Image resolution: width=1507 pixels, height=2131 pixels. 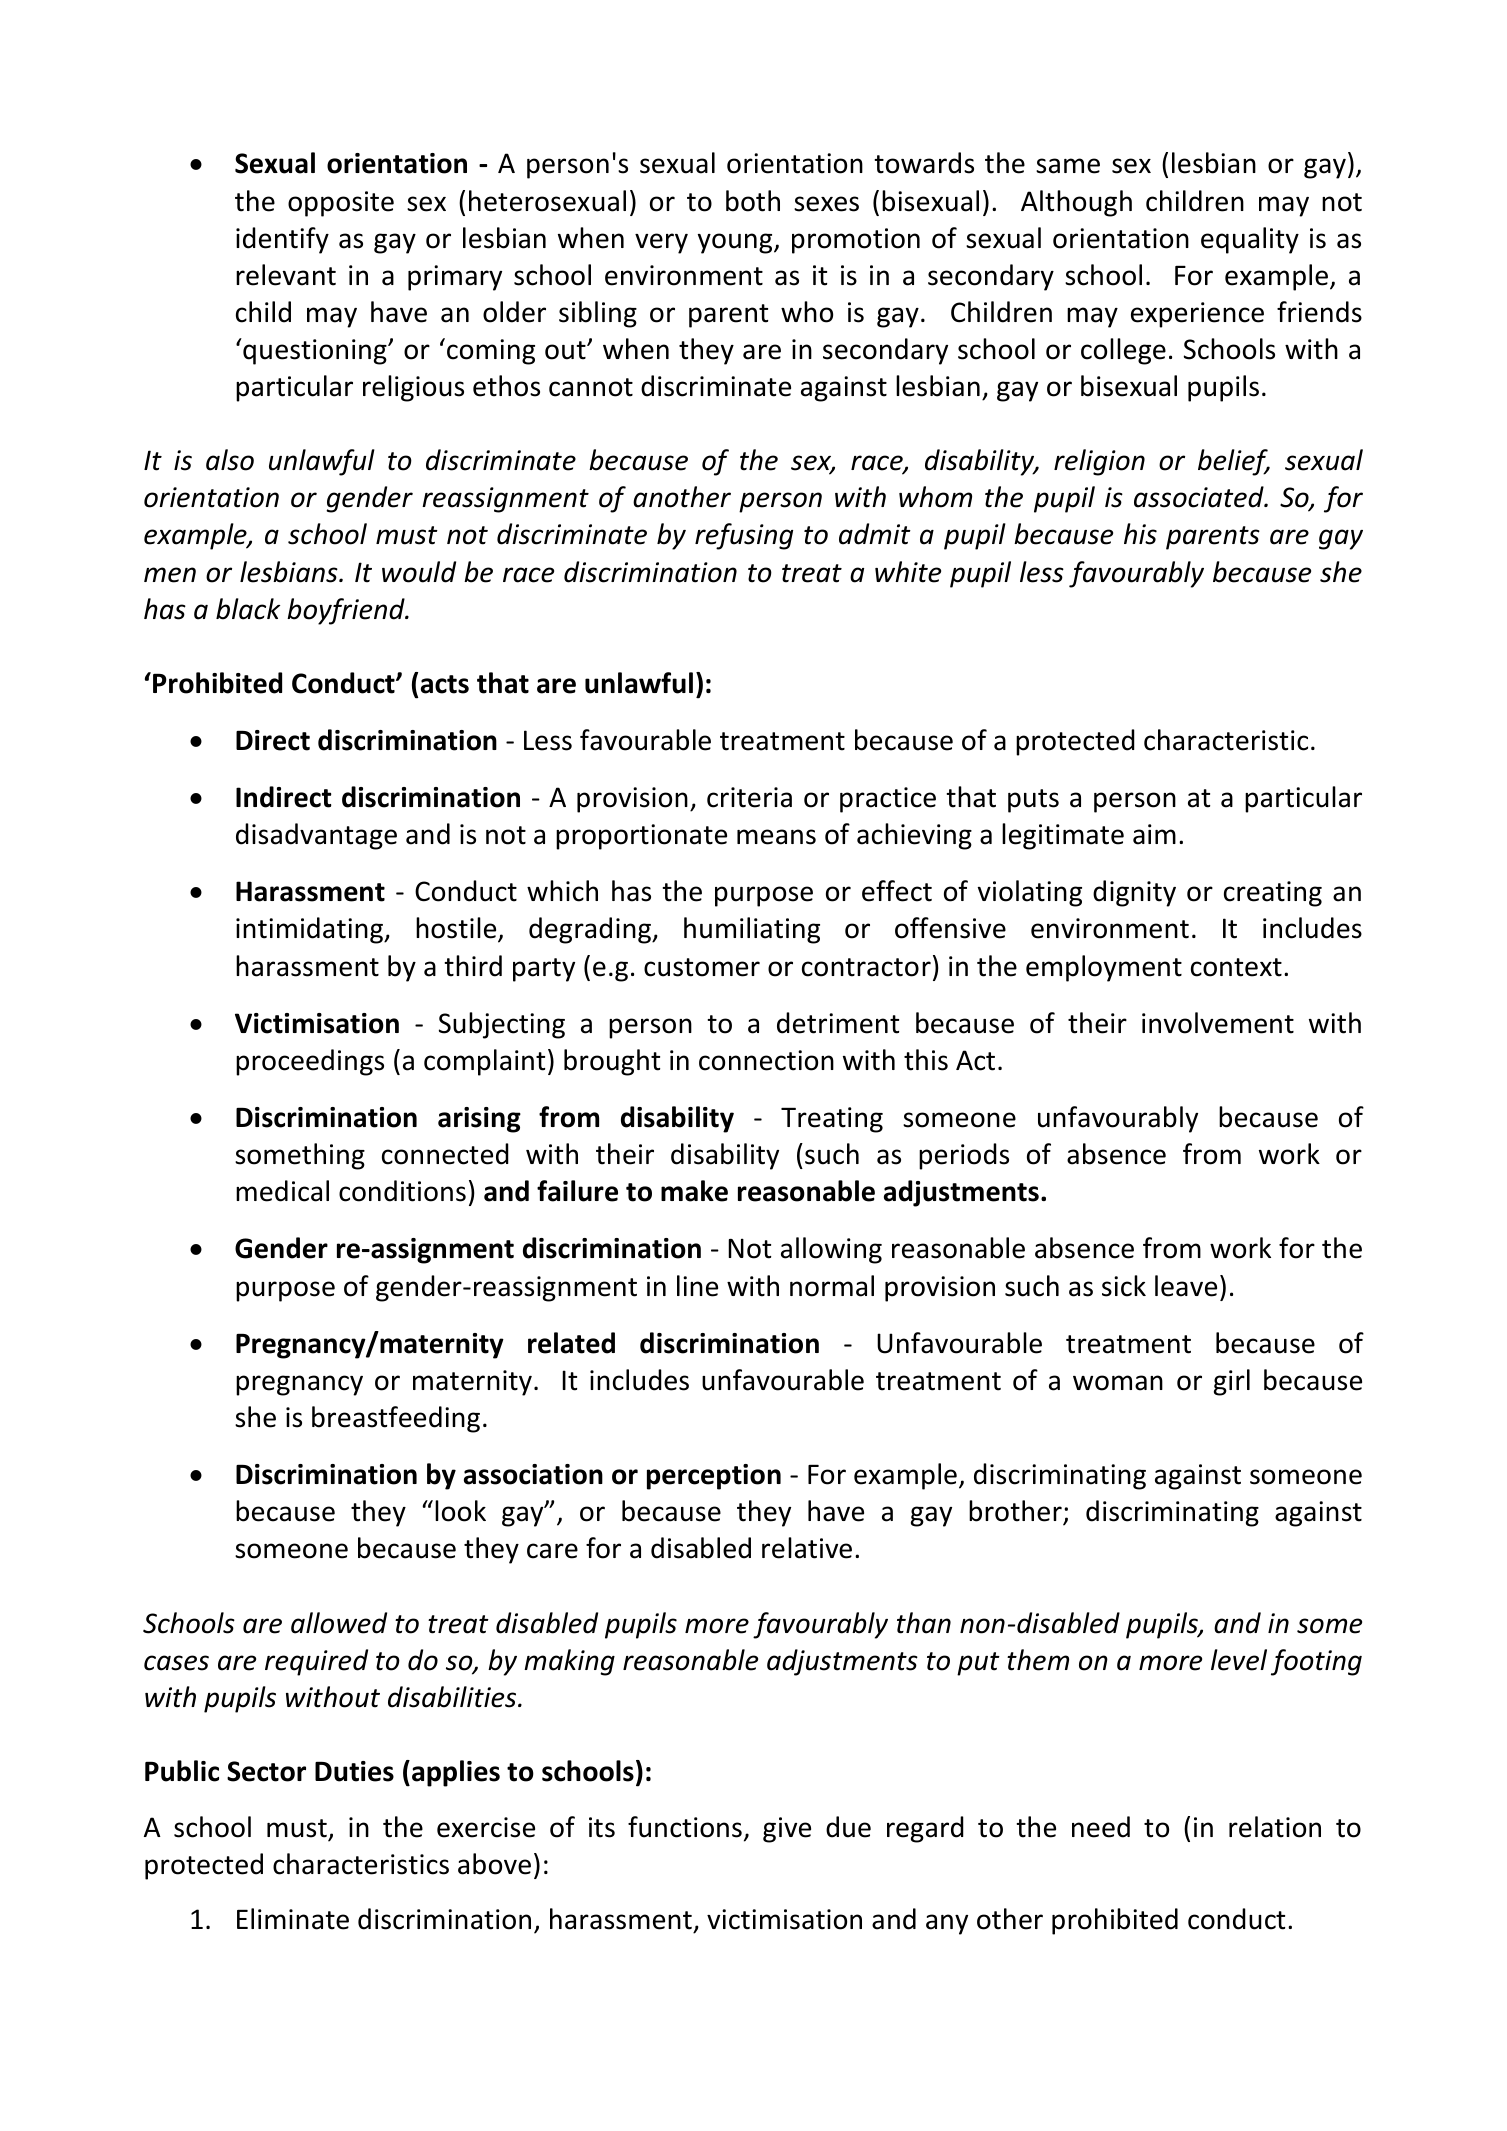 What do you see at coordinates (1154, 834) in the screenshot?
I see `aim` at bounding box center [1154, 834].
